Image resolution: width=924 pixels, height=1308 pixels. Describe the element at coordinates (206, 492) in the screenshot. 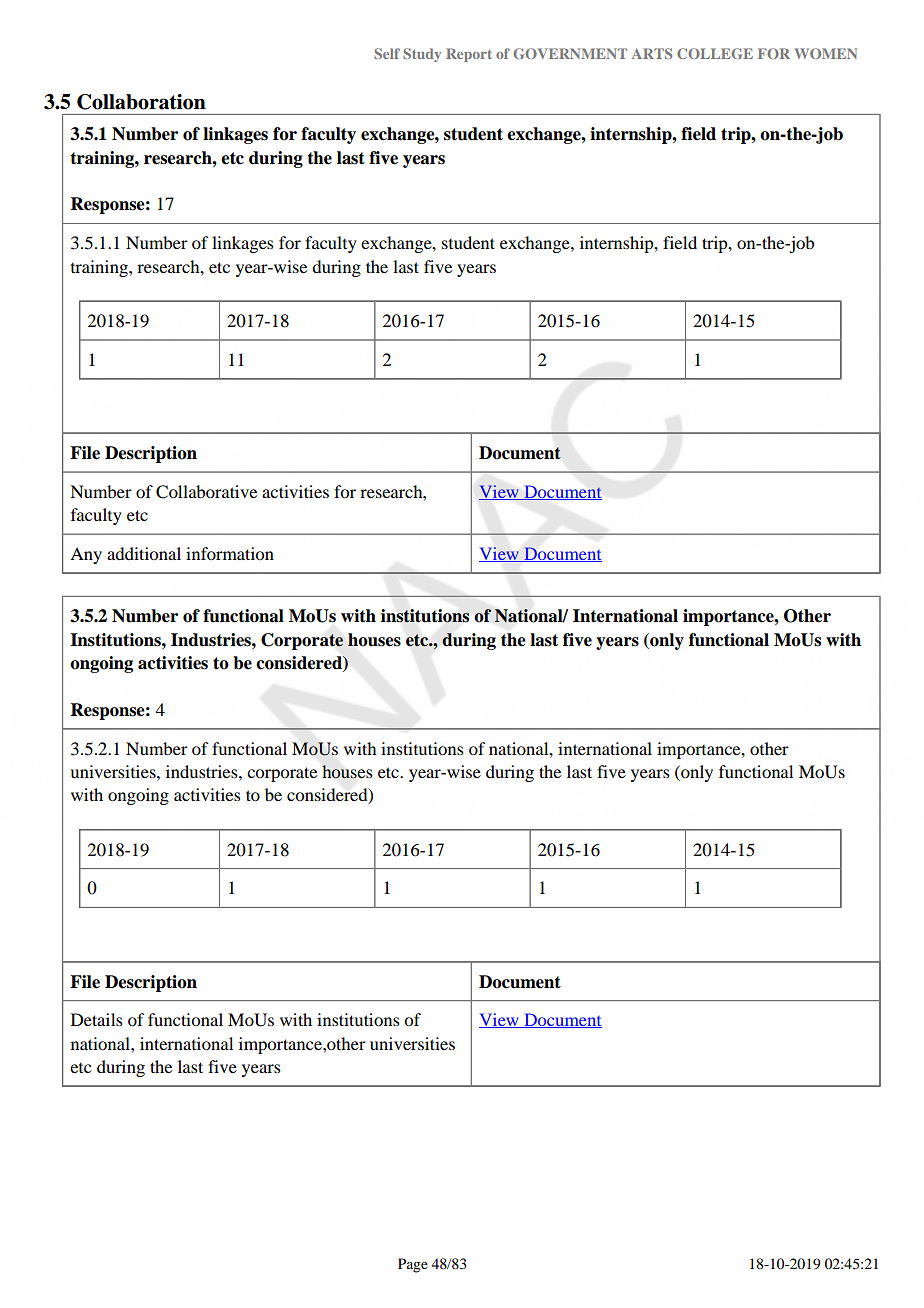

I see `Collaborative` at that location.
